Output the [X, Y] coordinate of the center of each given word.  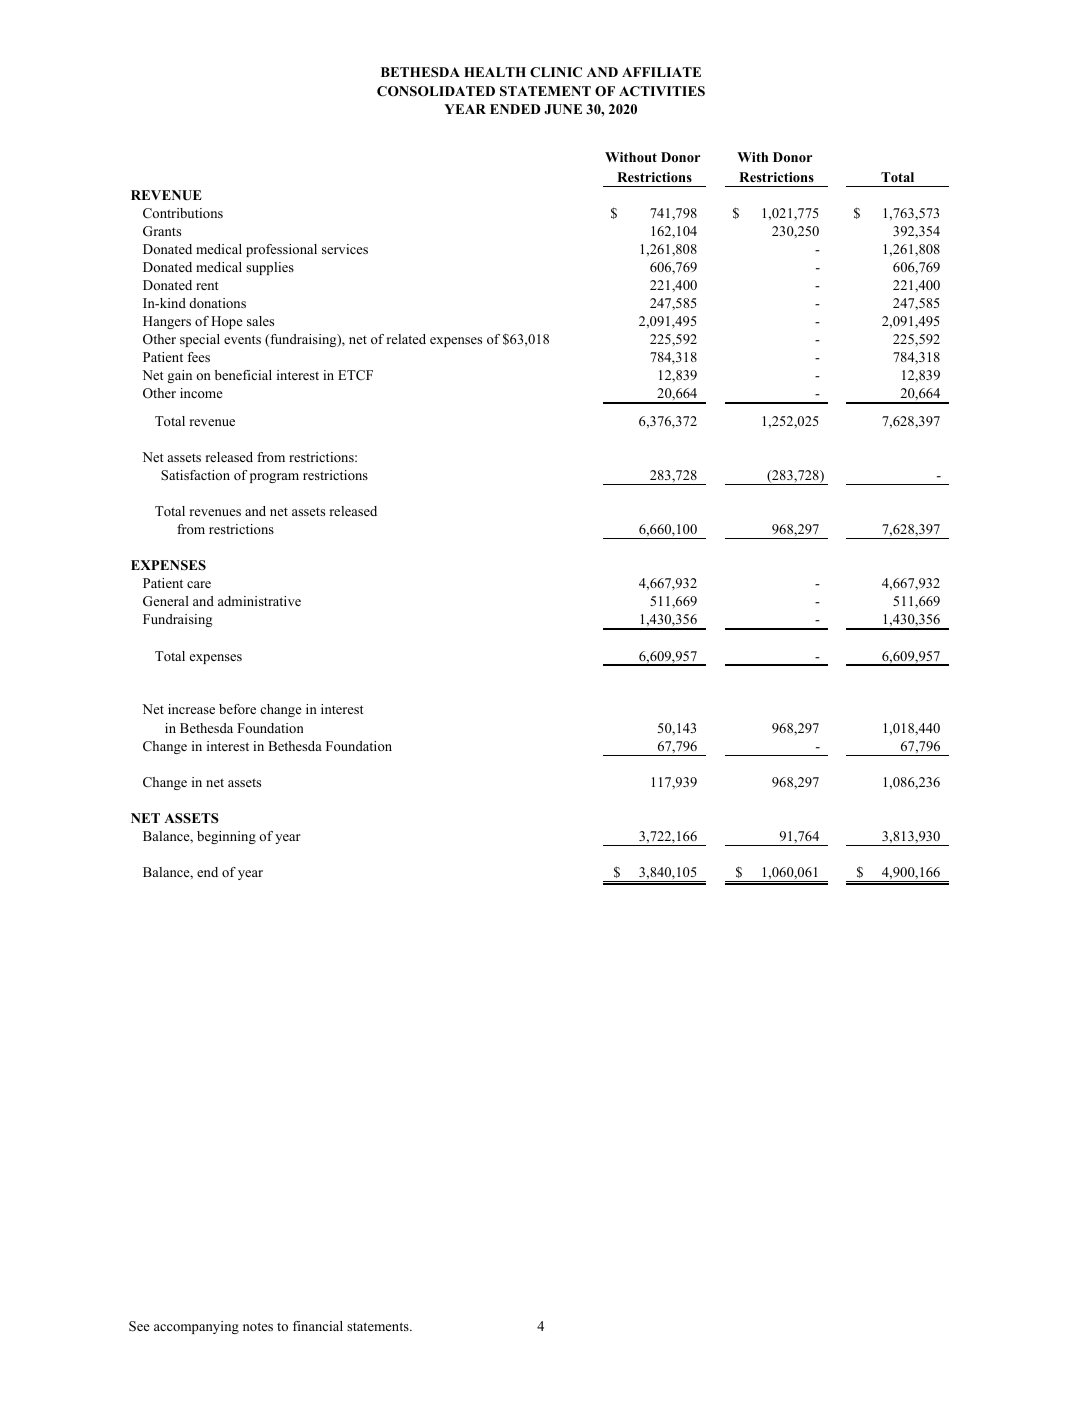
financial [318, 1326]
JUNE [563, 109]
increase [191, 709]
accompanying [196, 1327]
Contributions [183, 213]
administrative [259, 601]
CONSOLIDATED [436, 91]
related [406, 339]
